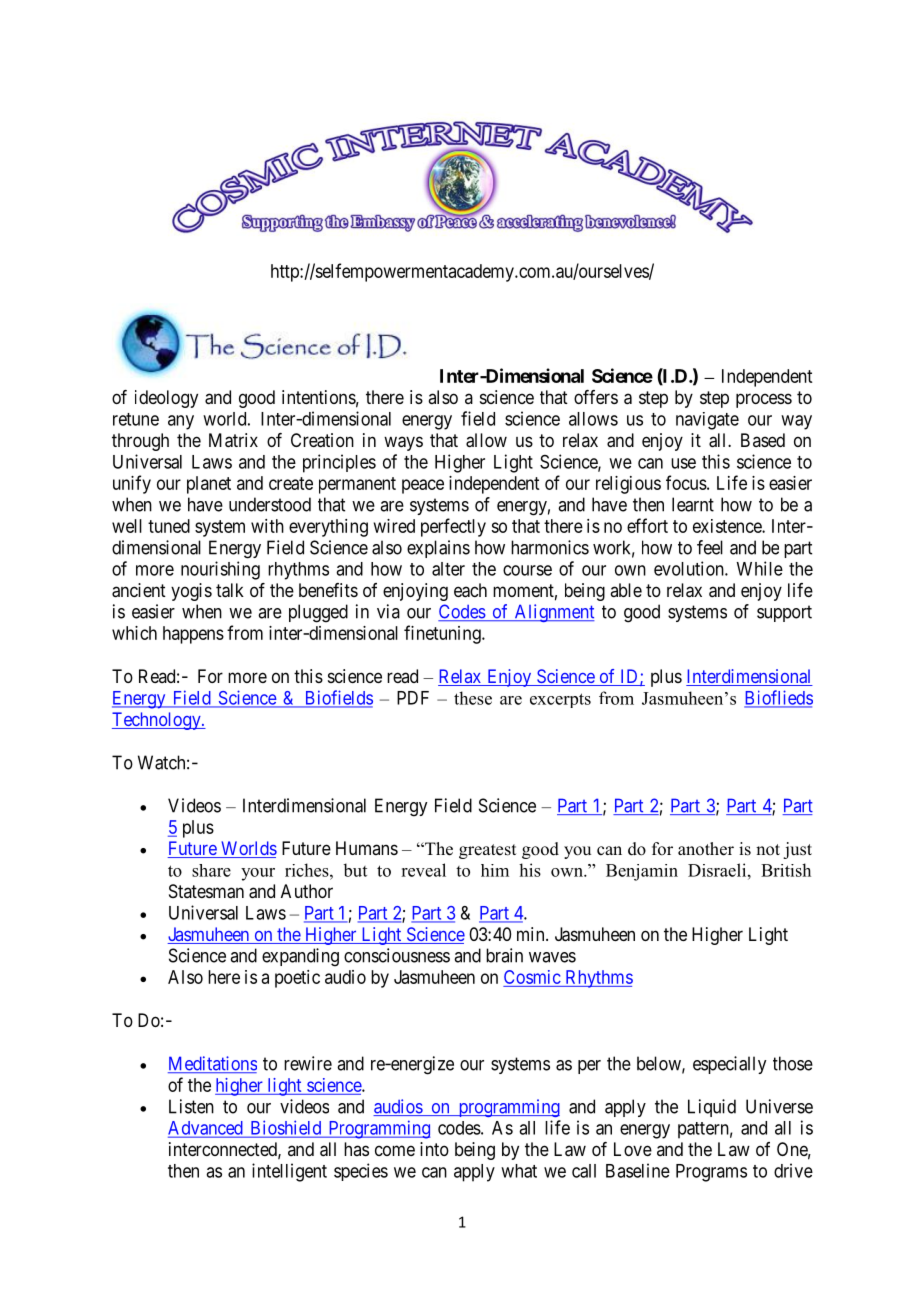 This screenshot has width=924, height=1308. What do you see at coordinates (504, 955) in the screenshot?
I see `brain` at bounding box center [504, 955].
